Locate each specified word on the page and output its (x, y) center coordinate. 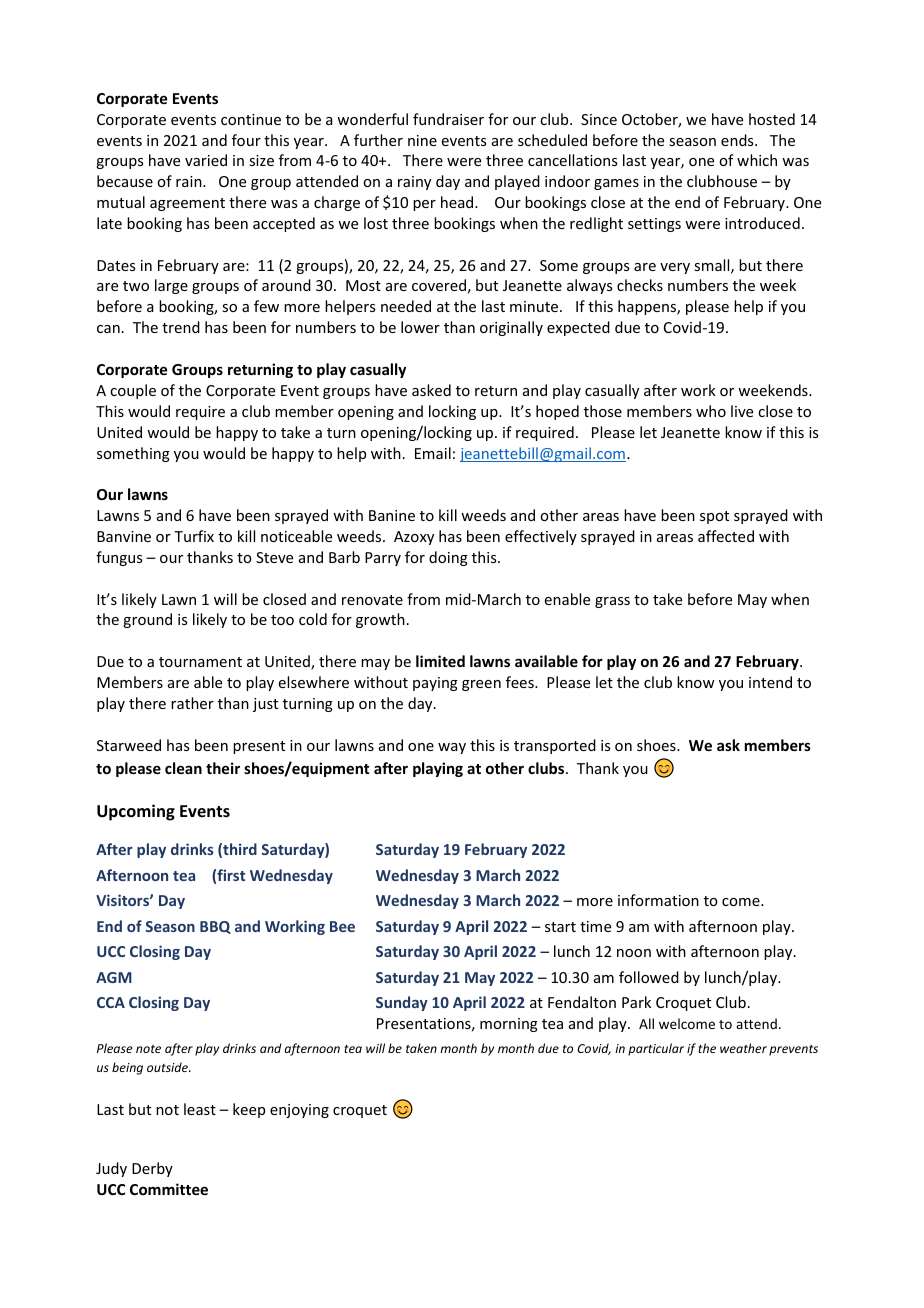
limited (440, 661)
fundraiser (448, 119)
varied (206, 160)
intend (770, 682)
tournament (200, 662)
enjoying (299, 1111)
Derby (152, 1169)
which (757, 160)
